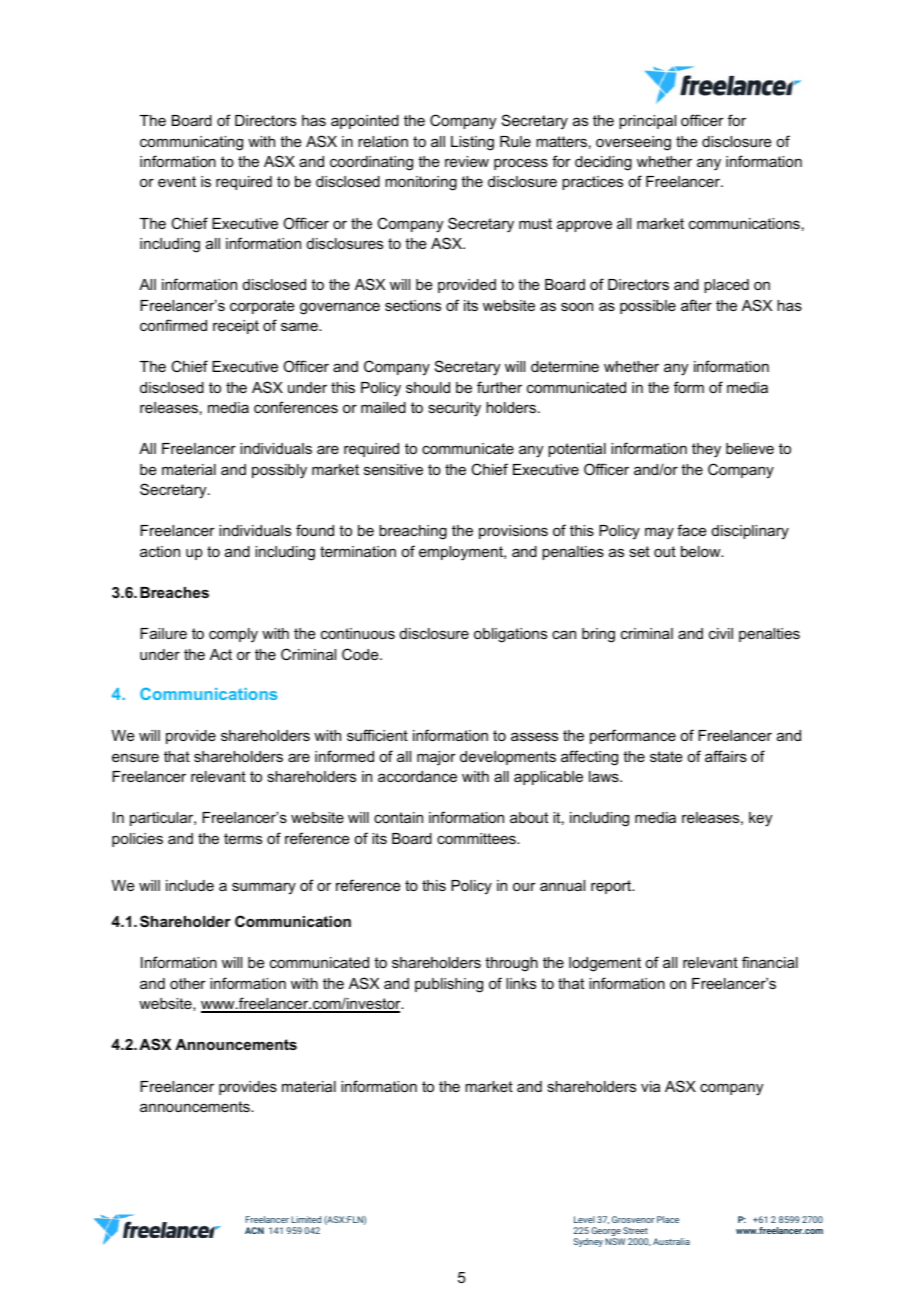  Describe the element at coordinates (254, 1230) in the screenshot. I see `ACN` at that location.
